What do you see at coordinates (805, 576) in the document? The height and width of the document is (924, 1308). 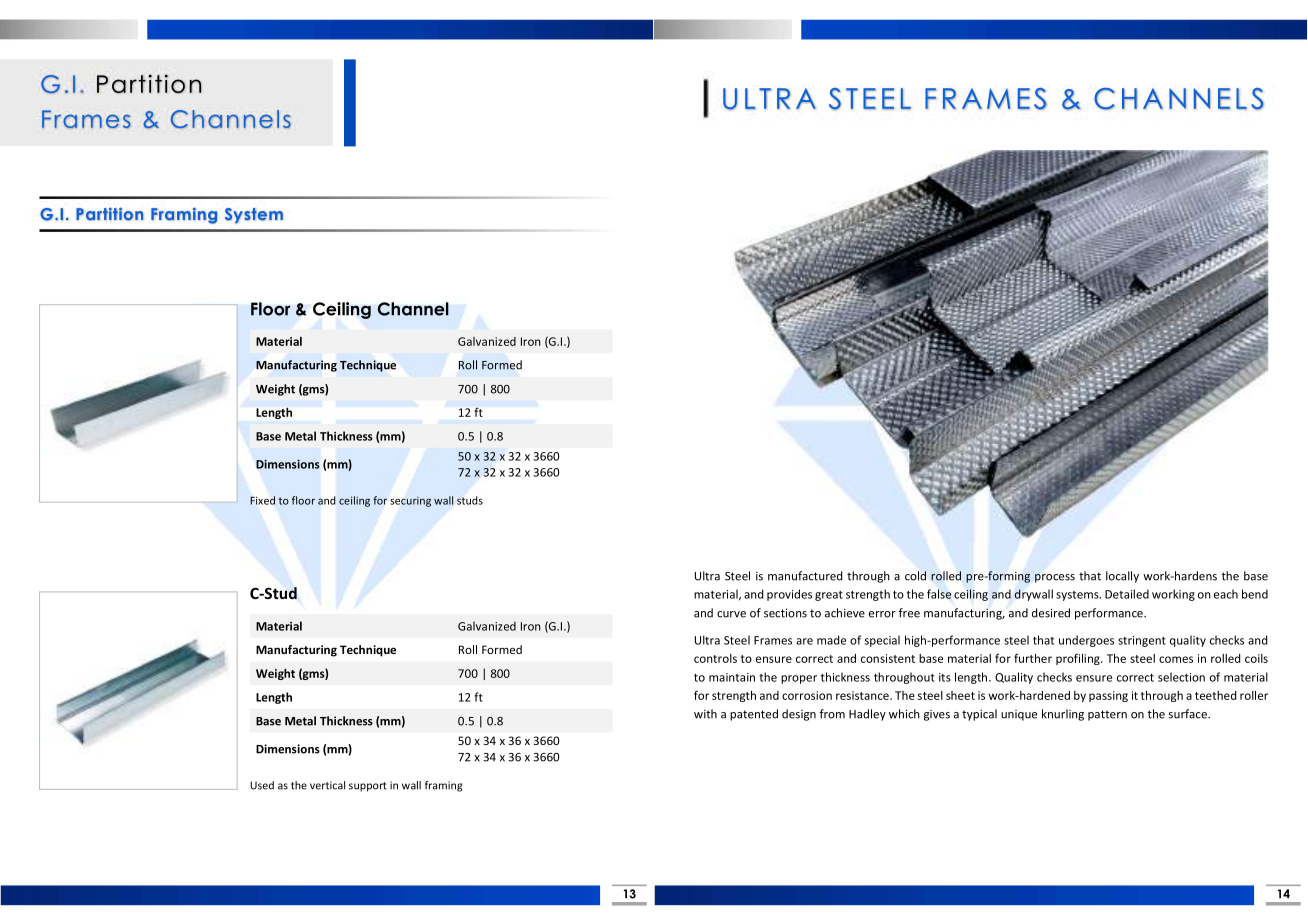 I see `manufactured` at bounding box center [805, 576].
